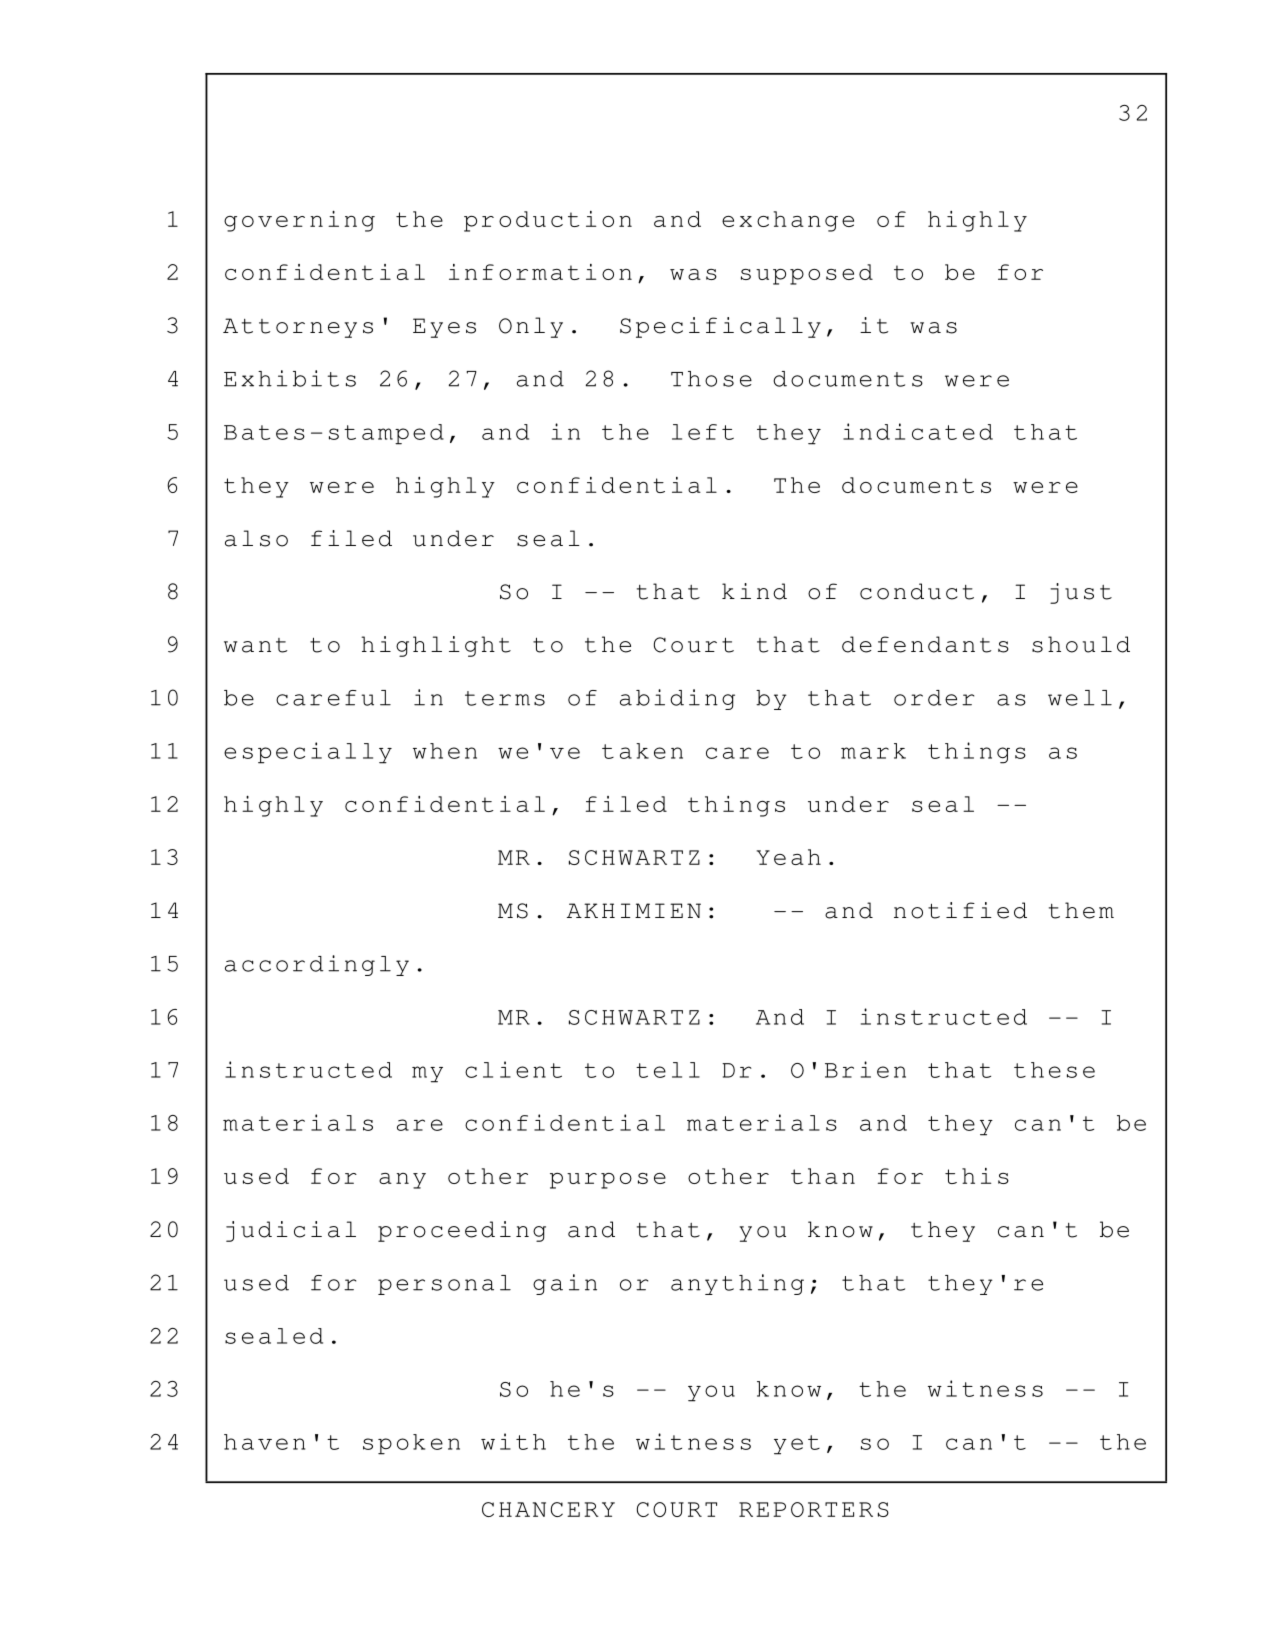  What do you see at coordinates (411, 1444) in the image?
I see `spoken` at bounding box center [411, 1444].
